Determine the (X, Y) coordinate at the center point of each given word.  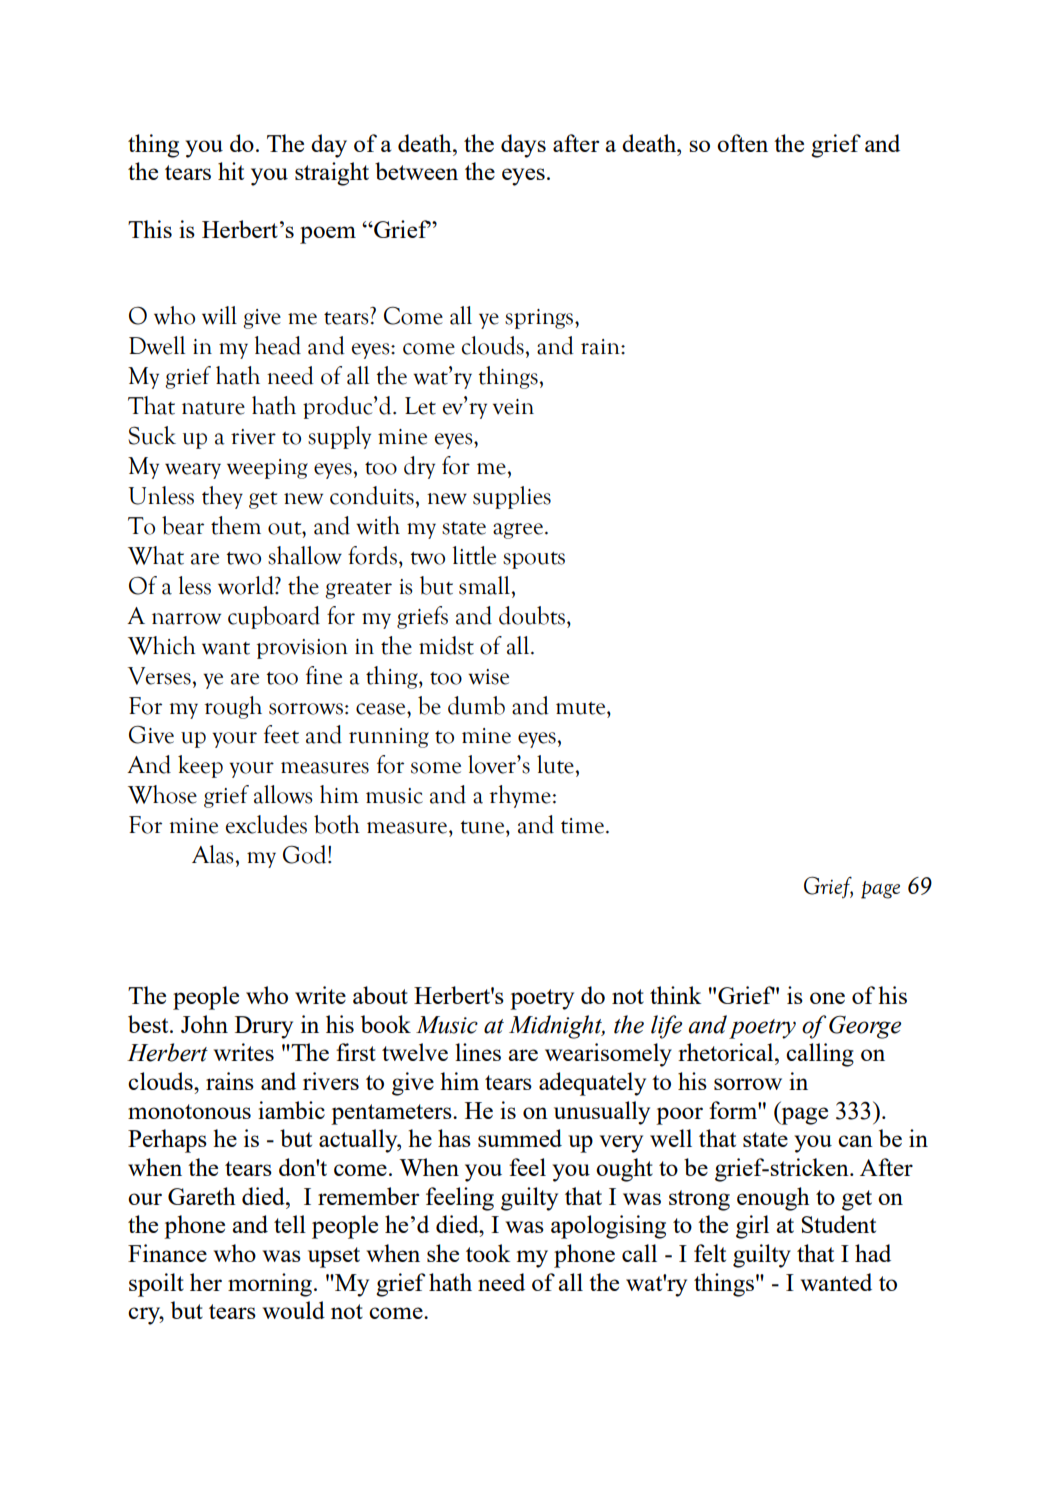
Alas (214, 854)
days (523, 146)
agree (518, 531)
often (742, 143)
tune (483, 827)
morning (270, 1285)
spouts (534, 560)
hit (231, 171)
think (675, 995)
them (236, 525)
